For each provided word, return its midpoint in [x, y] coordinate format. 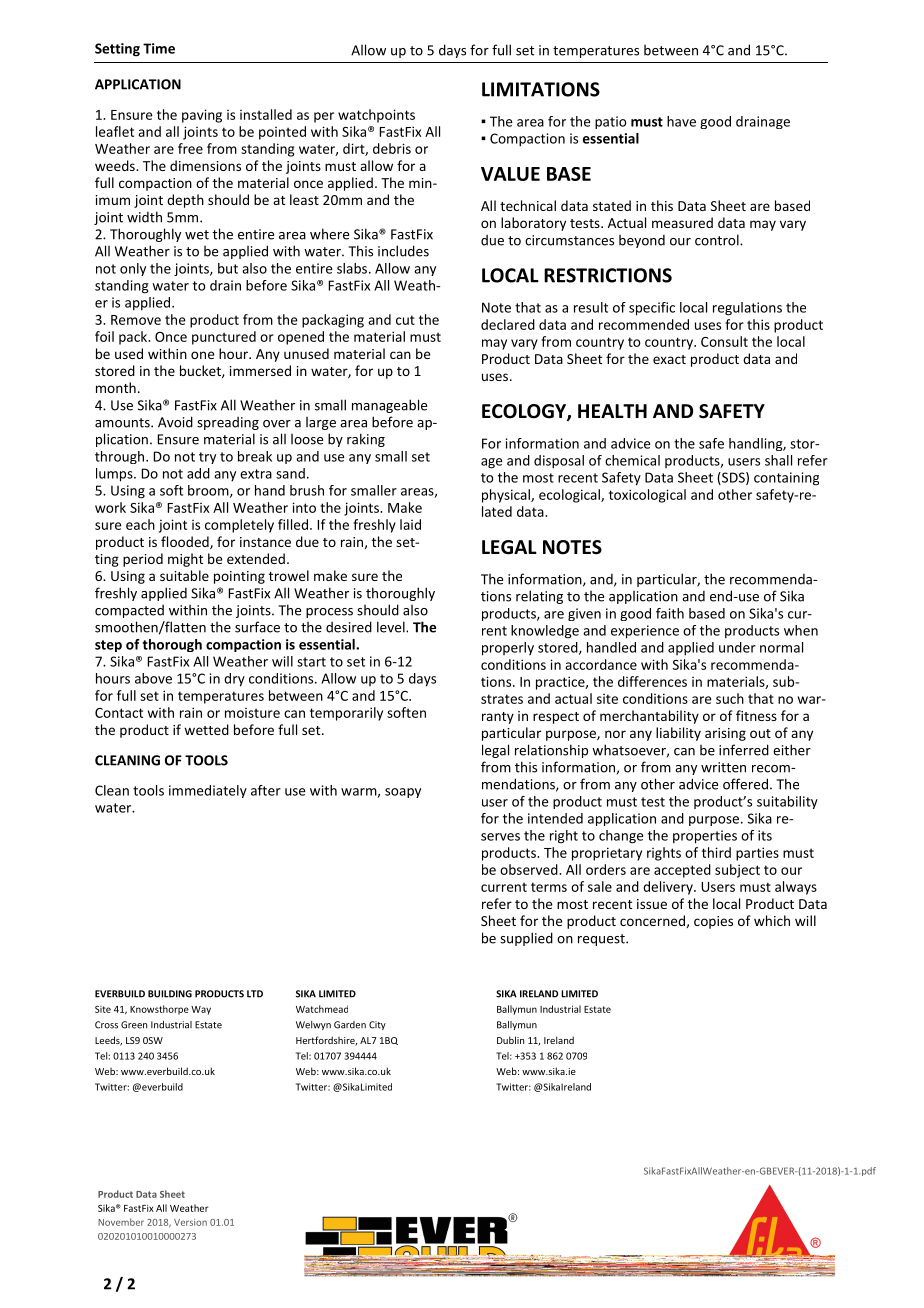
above [153, 678]
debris [392, 148]
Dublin [510, 1040]
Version [190, 1222]
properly [508, 649]
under [737, 647]
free [190, 148]
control [718, 240]
